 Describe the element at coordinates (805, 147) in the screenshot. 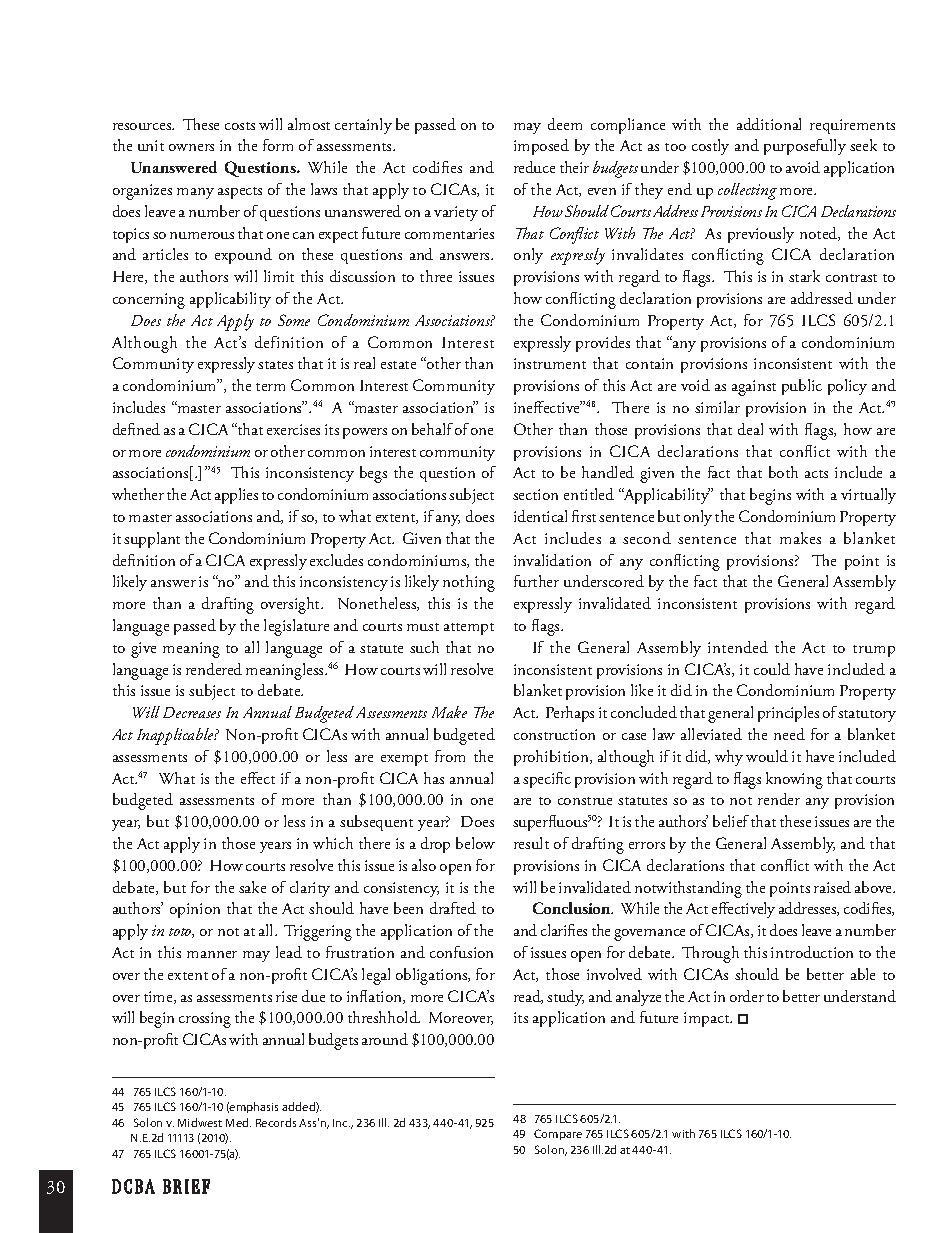

I see `purposefully` at that location.
